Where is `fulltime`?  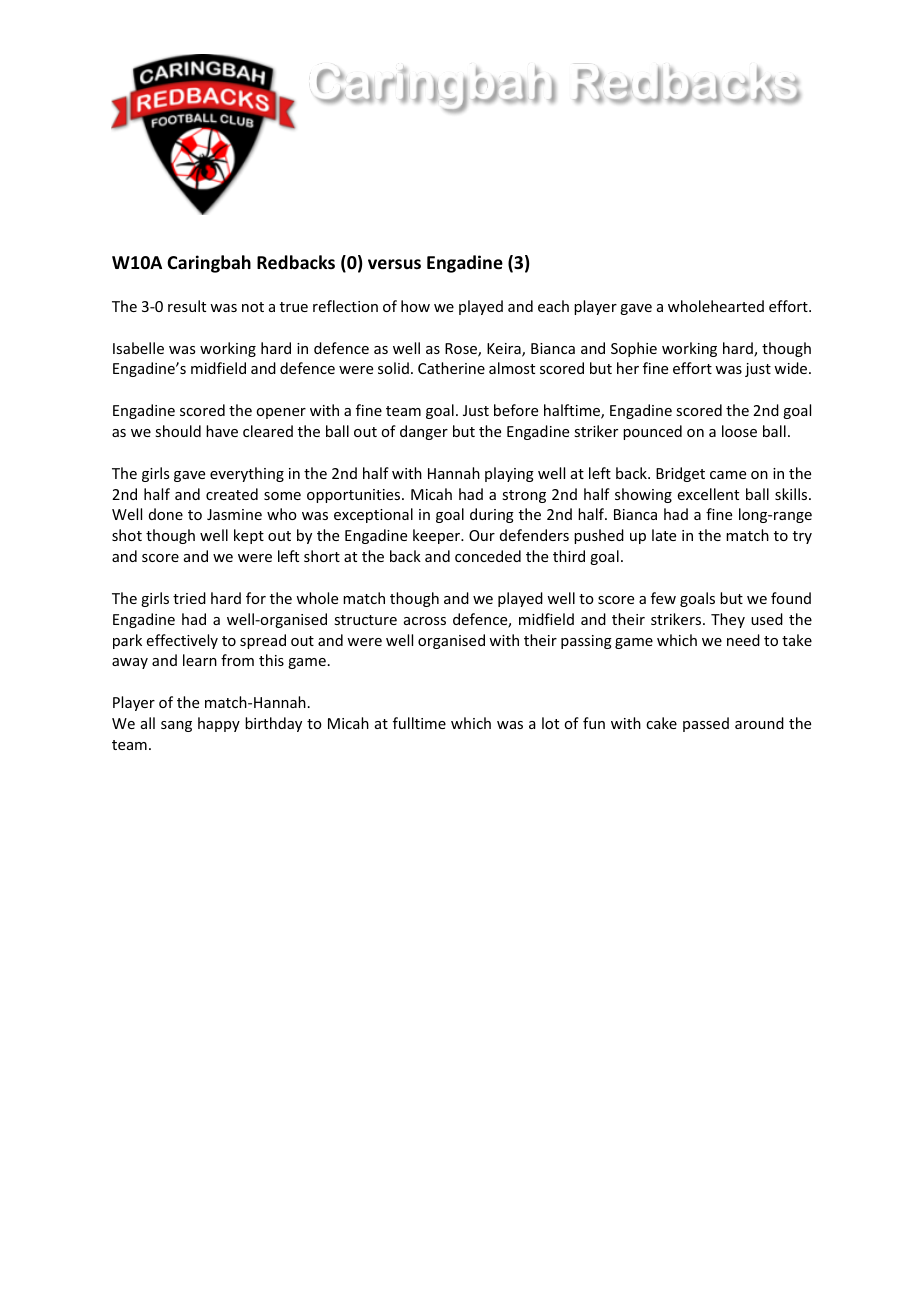 fulltime is located at coordinates (419, 723).
